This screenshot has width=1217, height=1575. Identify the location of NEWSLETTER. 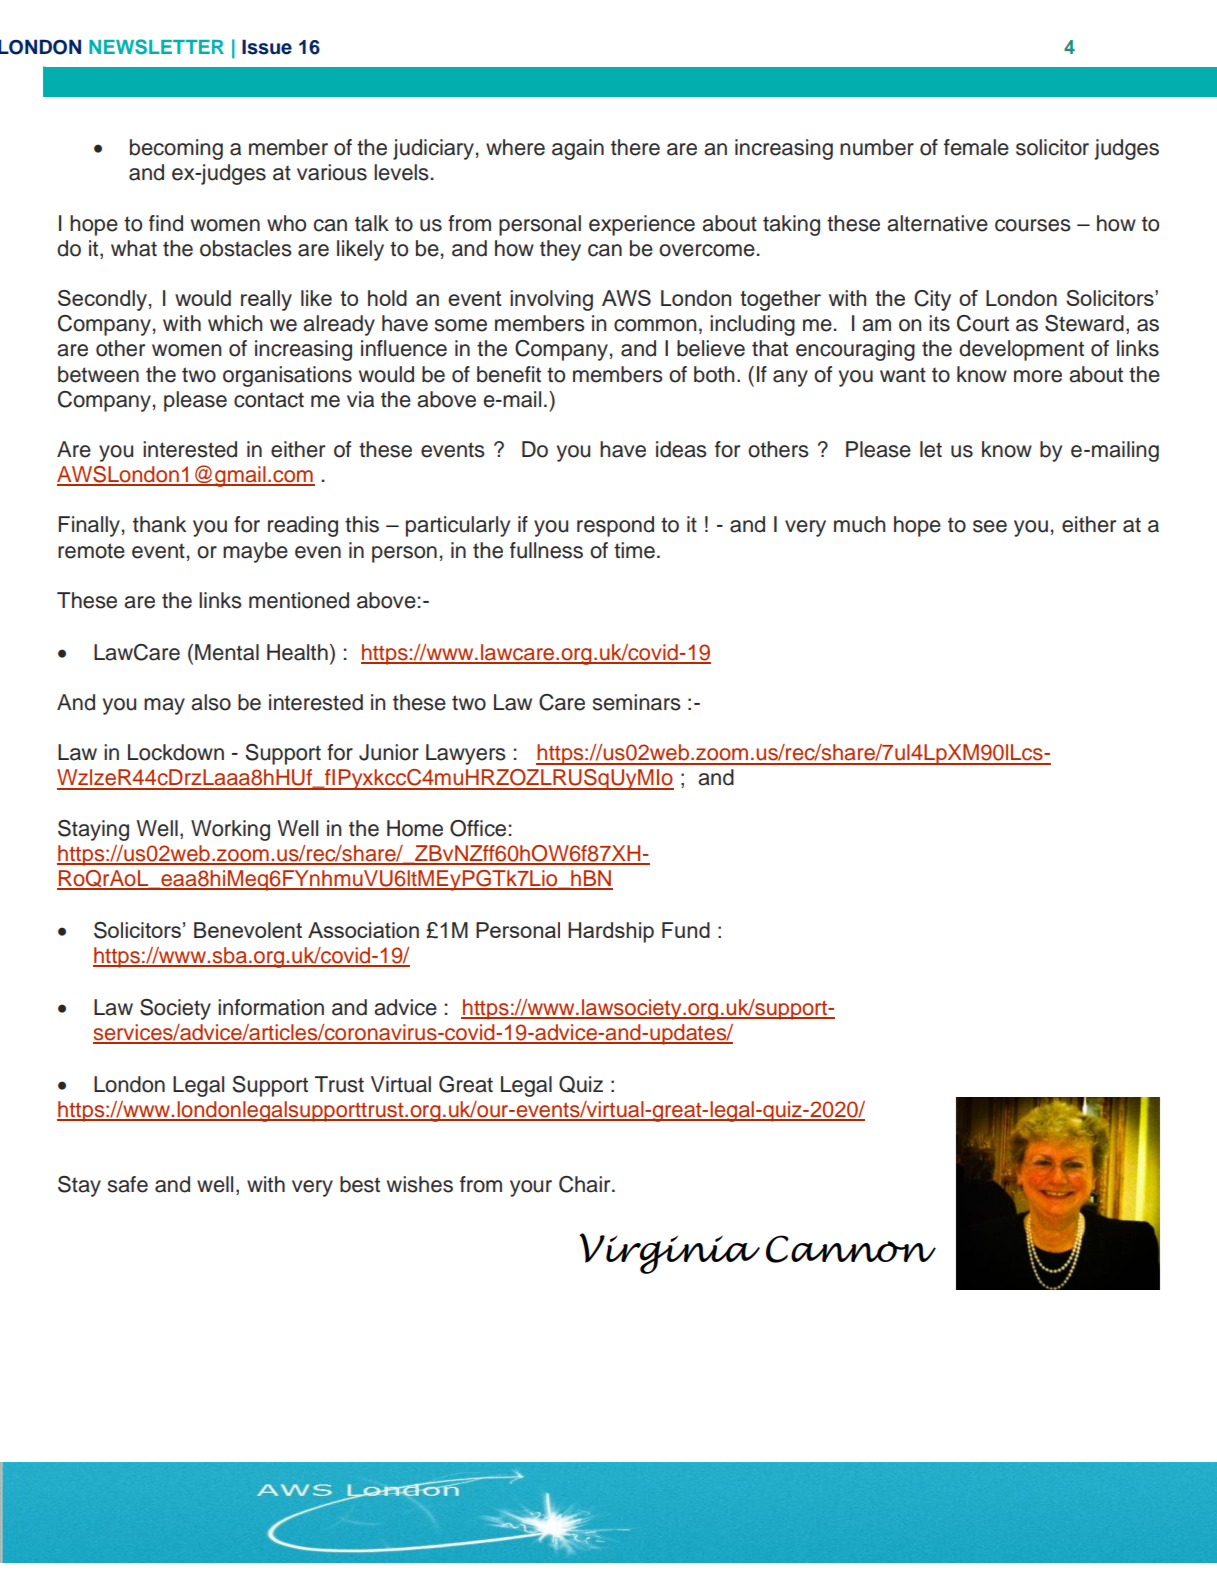
(156, 47).
